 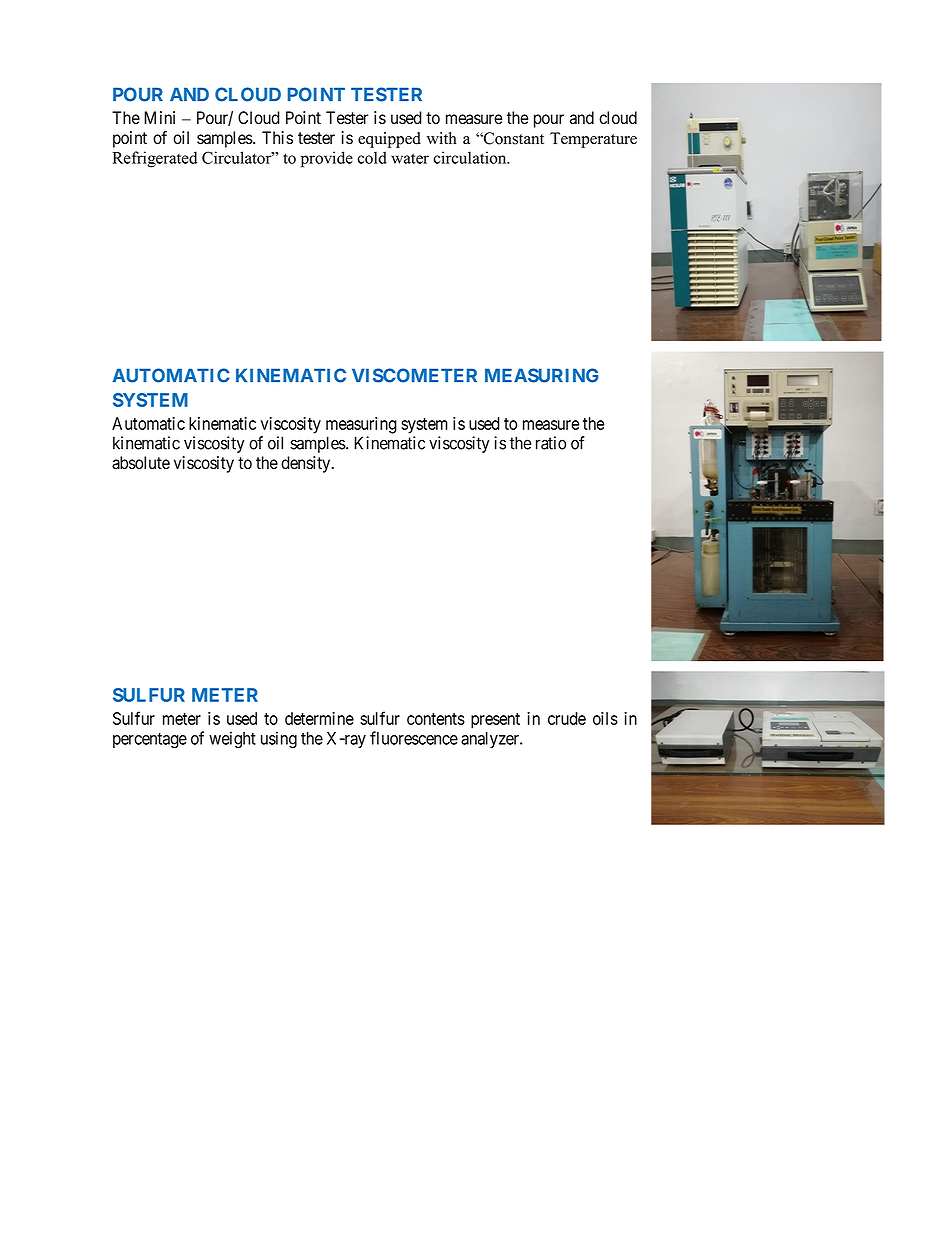 What do you see at coordinates (593, 140) in the document?
I see `Temperature` at bounding box center [593, 140].
